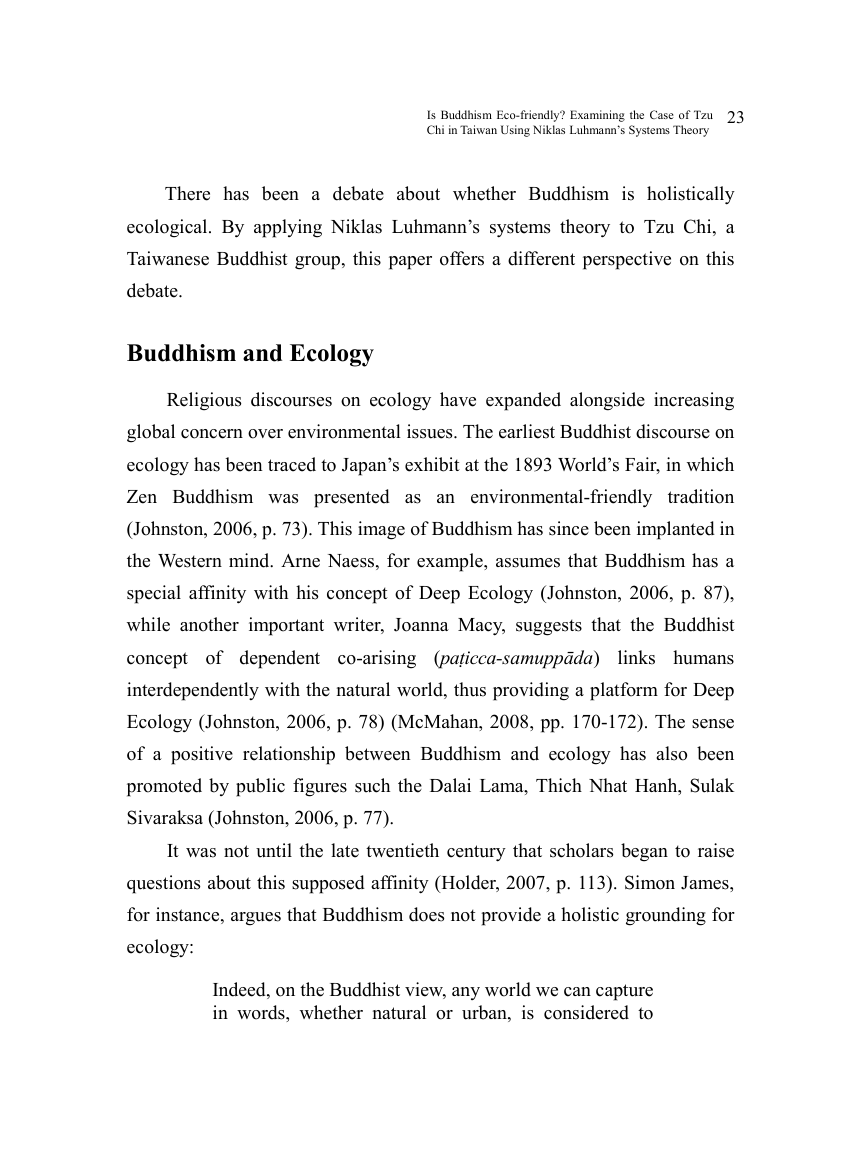  I want to click on thus, so click(470, 689).
